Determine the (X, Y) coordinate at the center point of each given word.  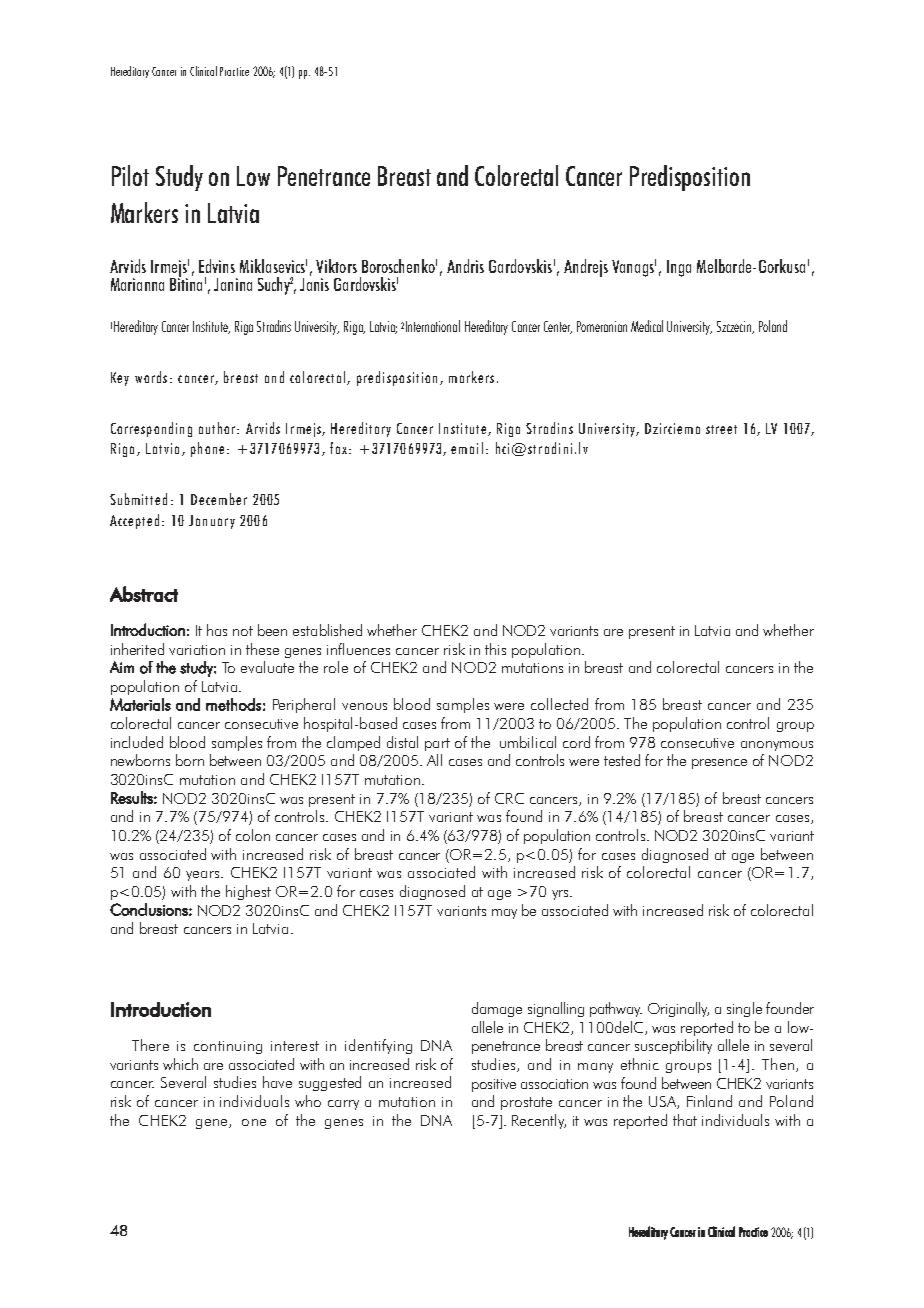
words (151, 377)
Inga (679, 268)
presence (719, 764)
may (504, 914)
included (137, 742)
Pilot (130, 175)
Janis (314, 284)
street (721, 429)
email (467, 448)
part (437, 744)
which (180, 1064)
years (204, 876)
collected (559, 704)
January (212, 522)
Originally (678, 1009)
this (495, 649)
